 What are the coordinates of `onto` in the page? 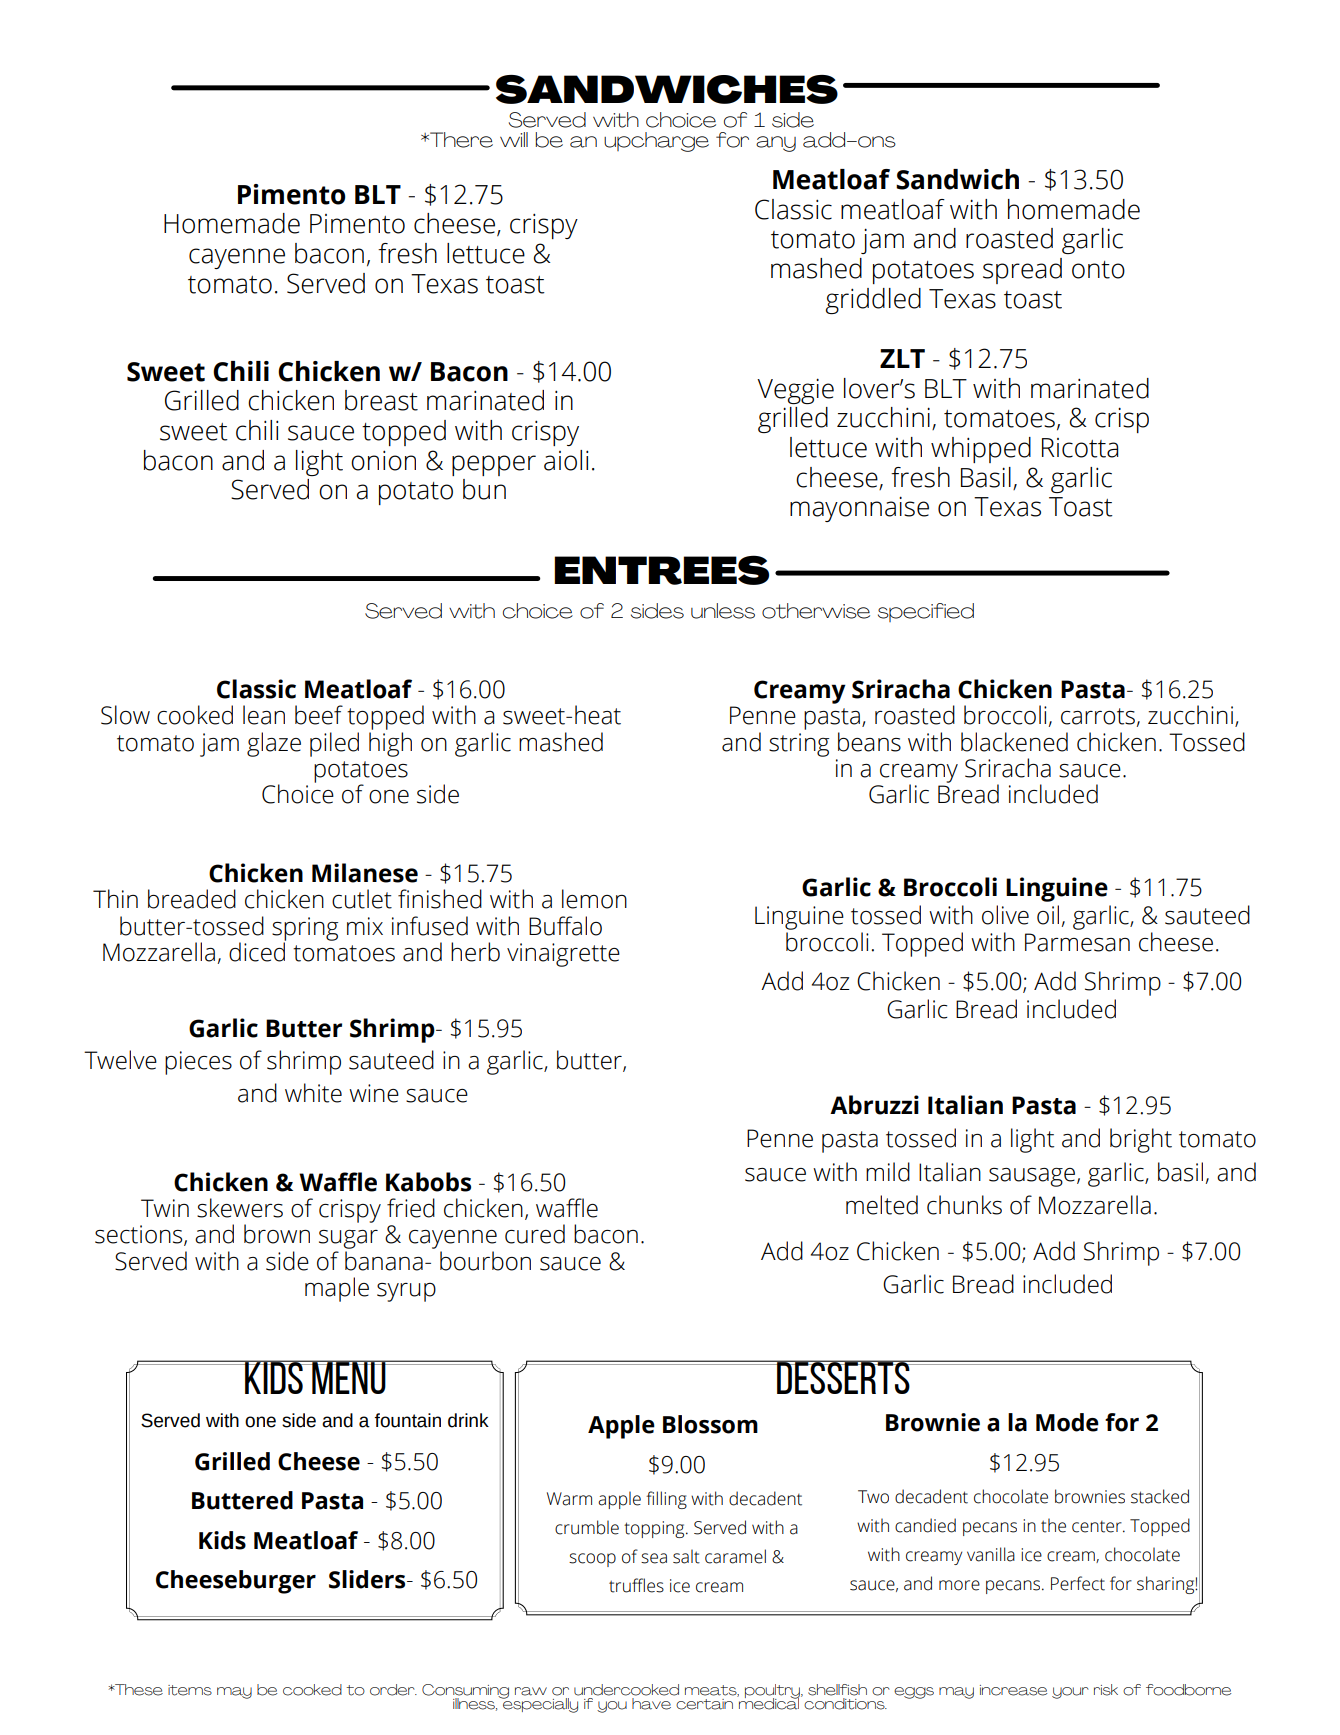 It's located at (1098, 270).
